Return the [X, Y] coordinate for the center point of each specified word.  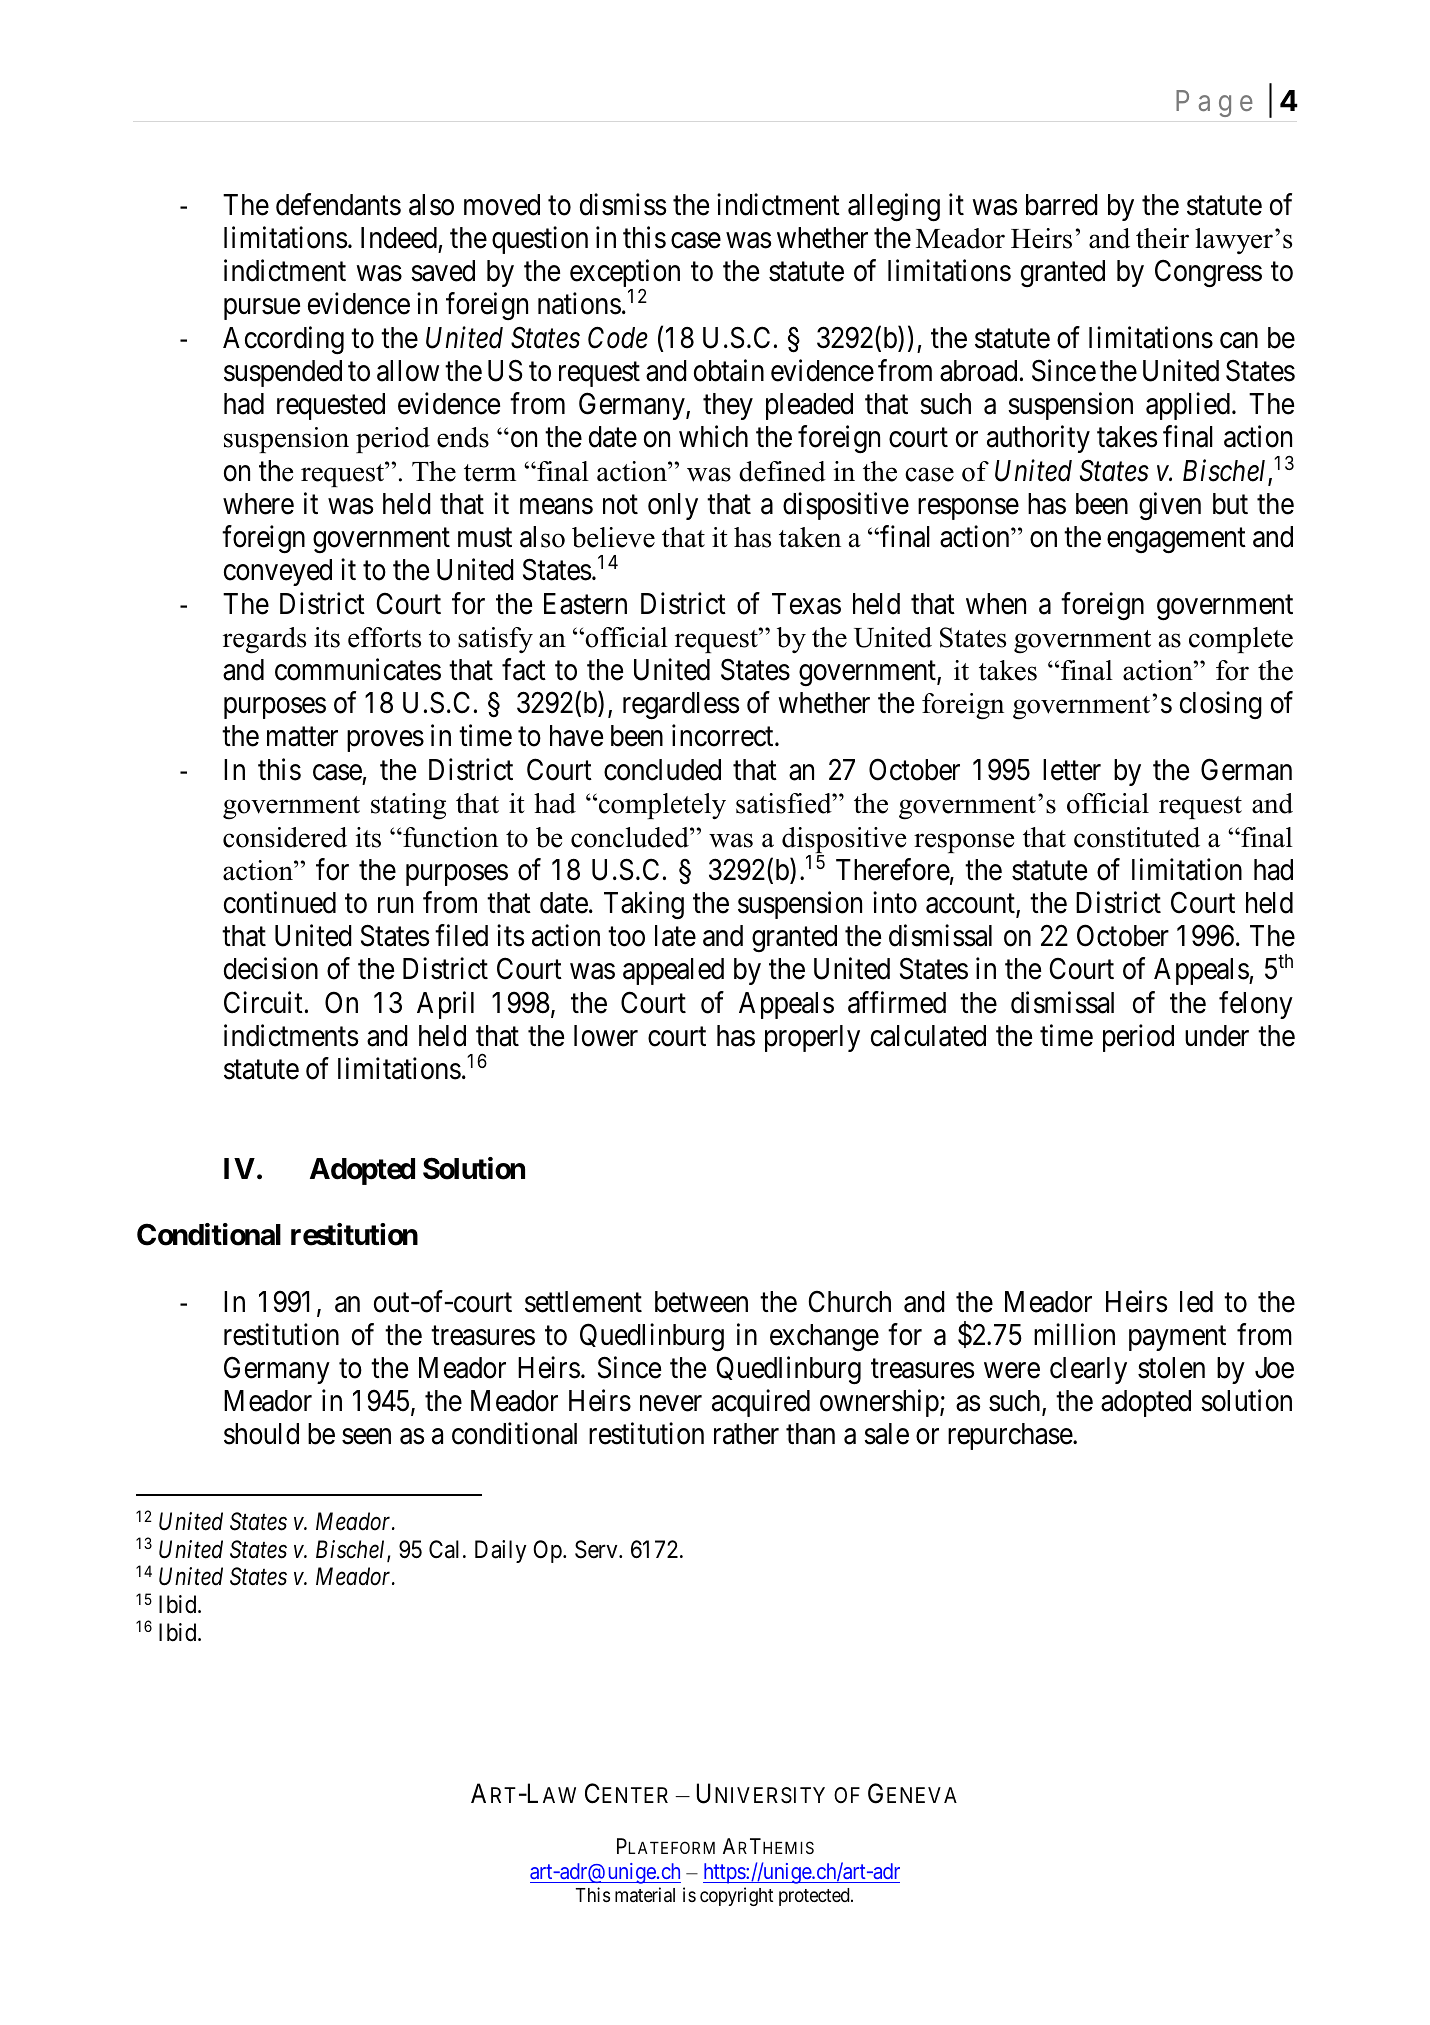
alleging [894, 207]
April [445, 1005]
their [1162, 238]
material [645, 1894]
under [1217, 1036]
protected [815, 1897]
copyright [736, 1896]
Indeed [399, 238]
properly [812, 1038]
